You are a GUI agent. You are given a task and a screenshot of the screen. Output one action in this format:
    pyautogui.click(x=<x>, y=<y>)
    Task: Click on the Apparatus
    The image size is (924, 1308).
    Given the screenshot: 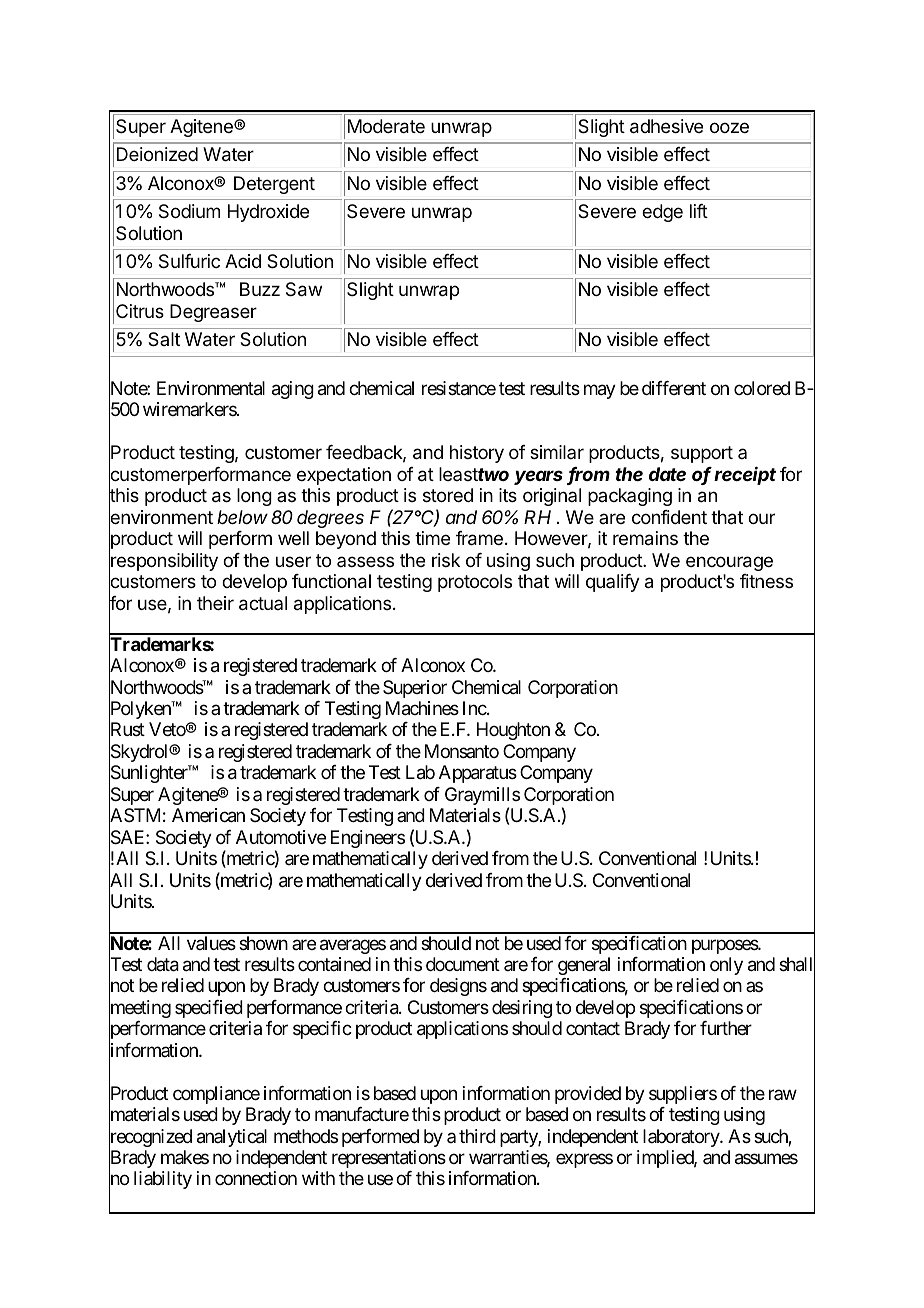 What is the action you would take?
    pyautogui.click(x=478, y=774)
